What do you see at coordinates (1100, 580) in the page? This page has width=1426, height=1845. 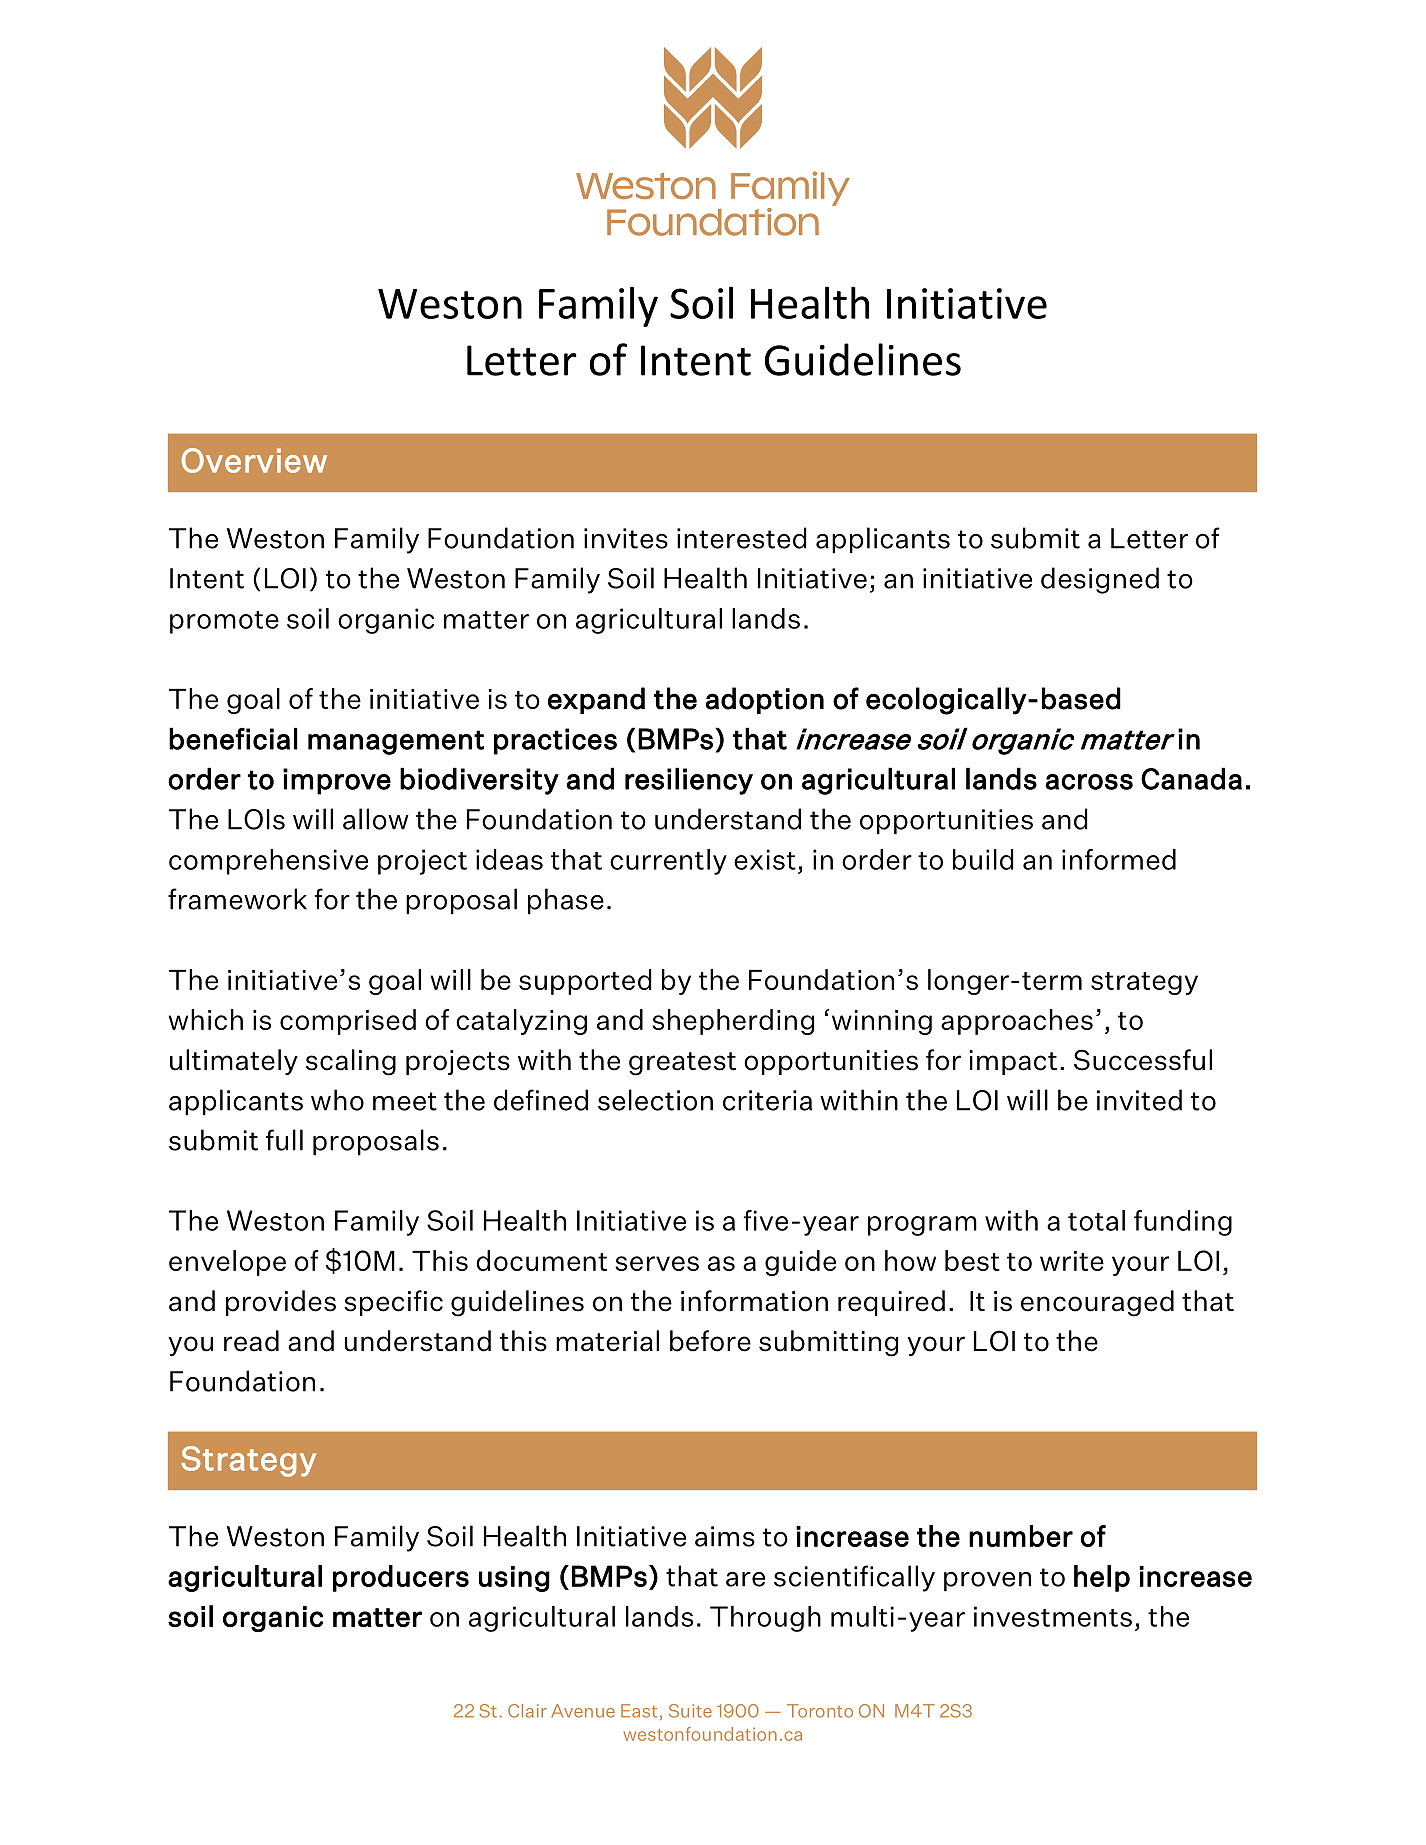 I see `designed` at bounding box center [1100, 580].
